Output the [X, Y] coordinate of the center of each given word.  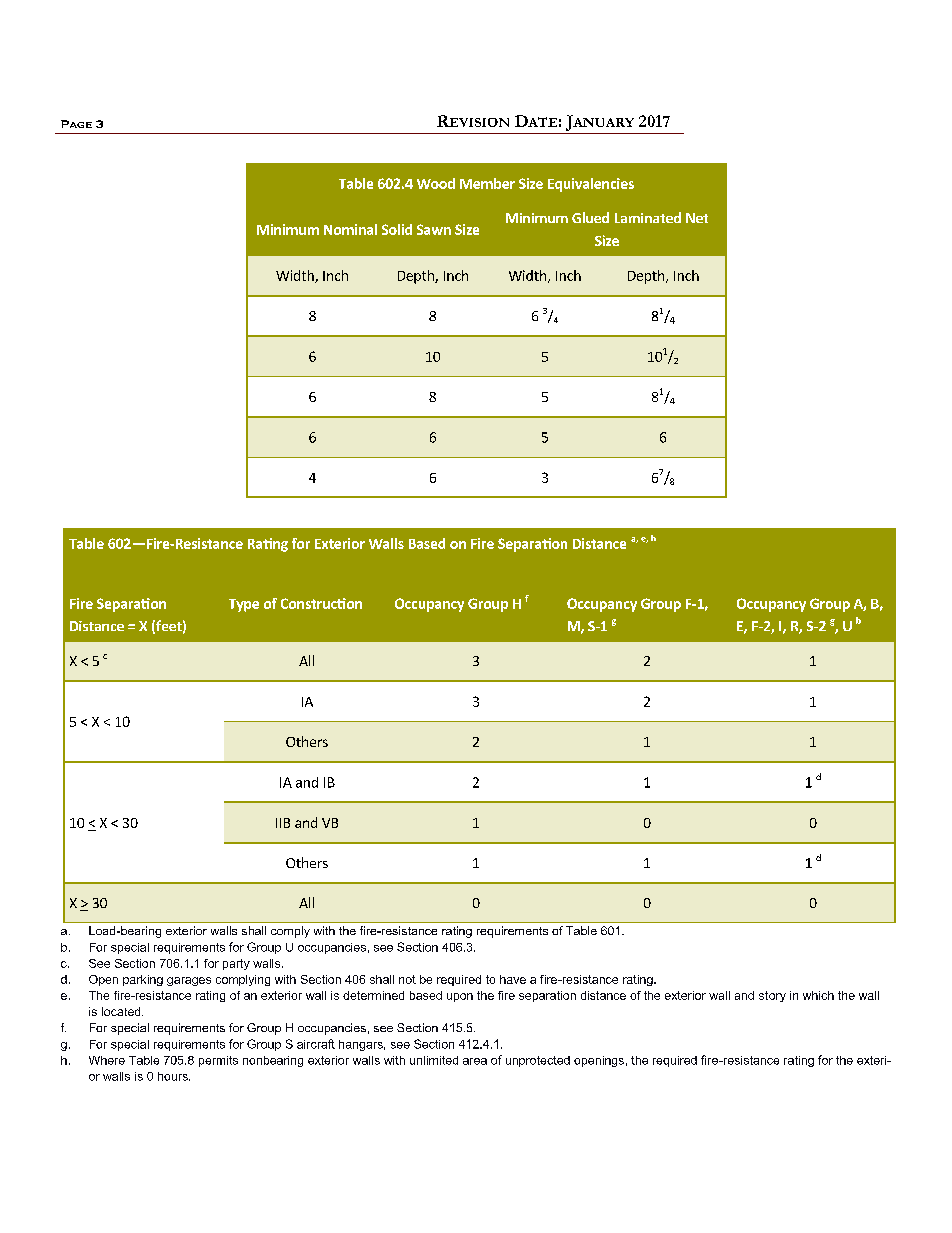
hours [174, 1076]
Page [76, 124]
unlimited [434, 1060]
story [772, 996]
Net [697, 218]
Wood [436, 183]
